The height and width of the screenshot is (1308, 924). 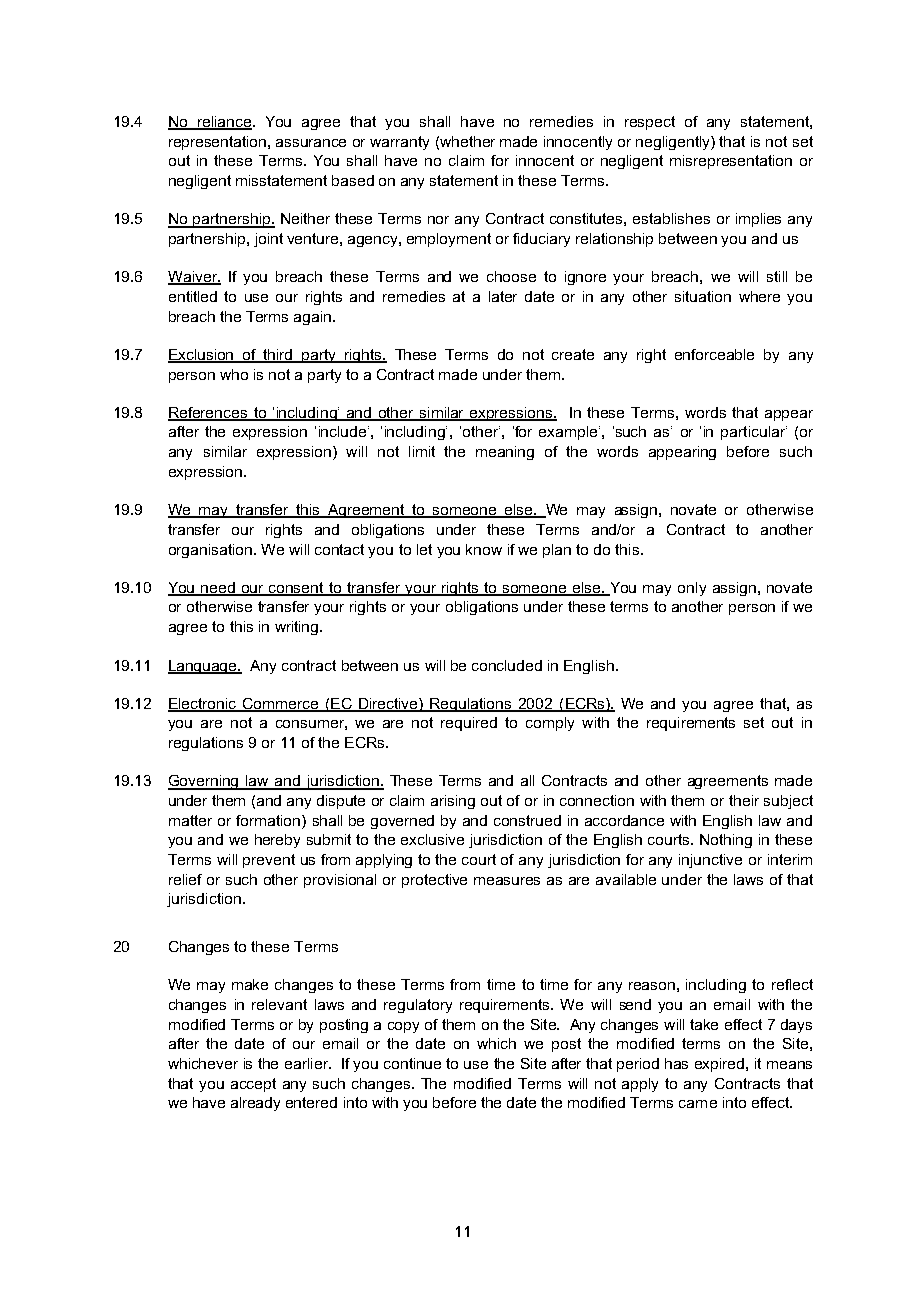 I want to click on warranty, so click(x=399, y=143).
